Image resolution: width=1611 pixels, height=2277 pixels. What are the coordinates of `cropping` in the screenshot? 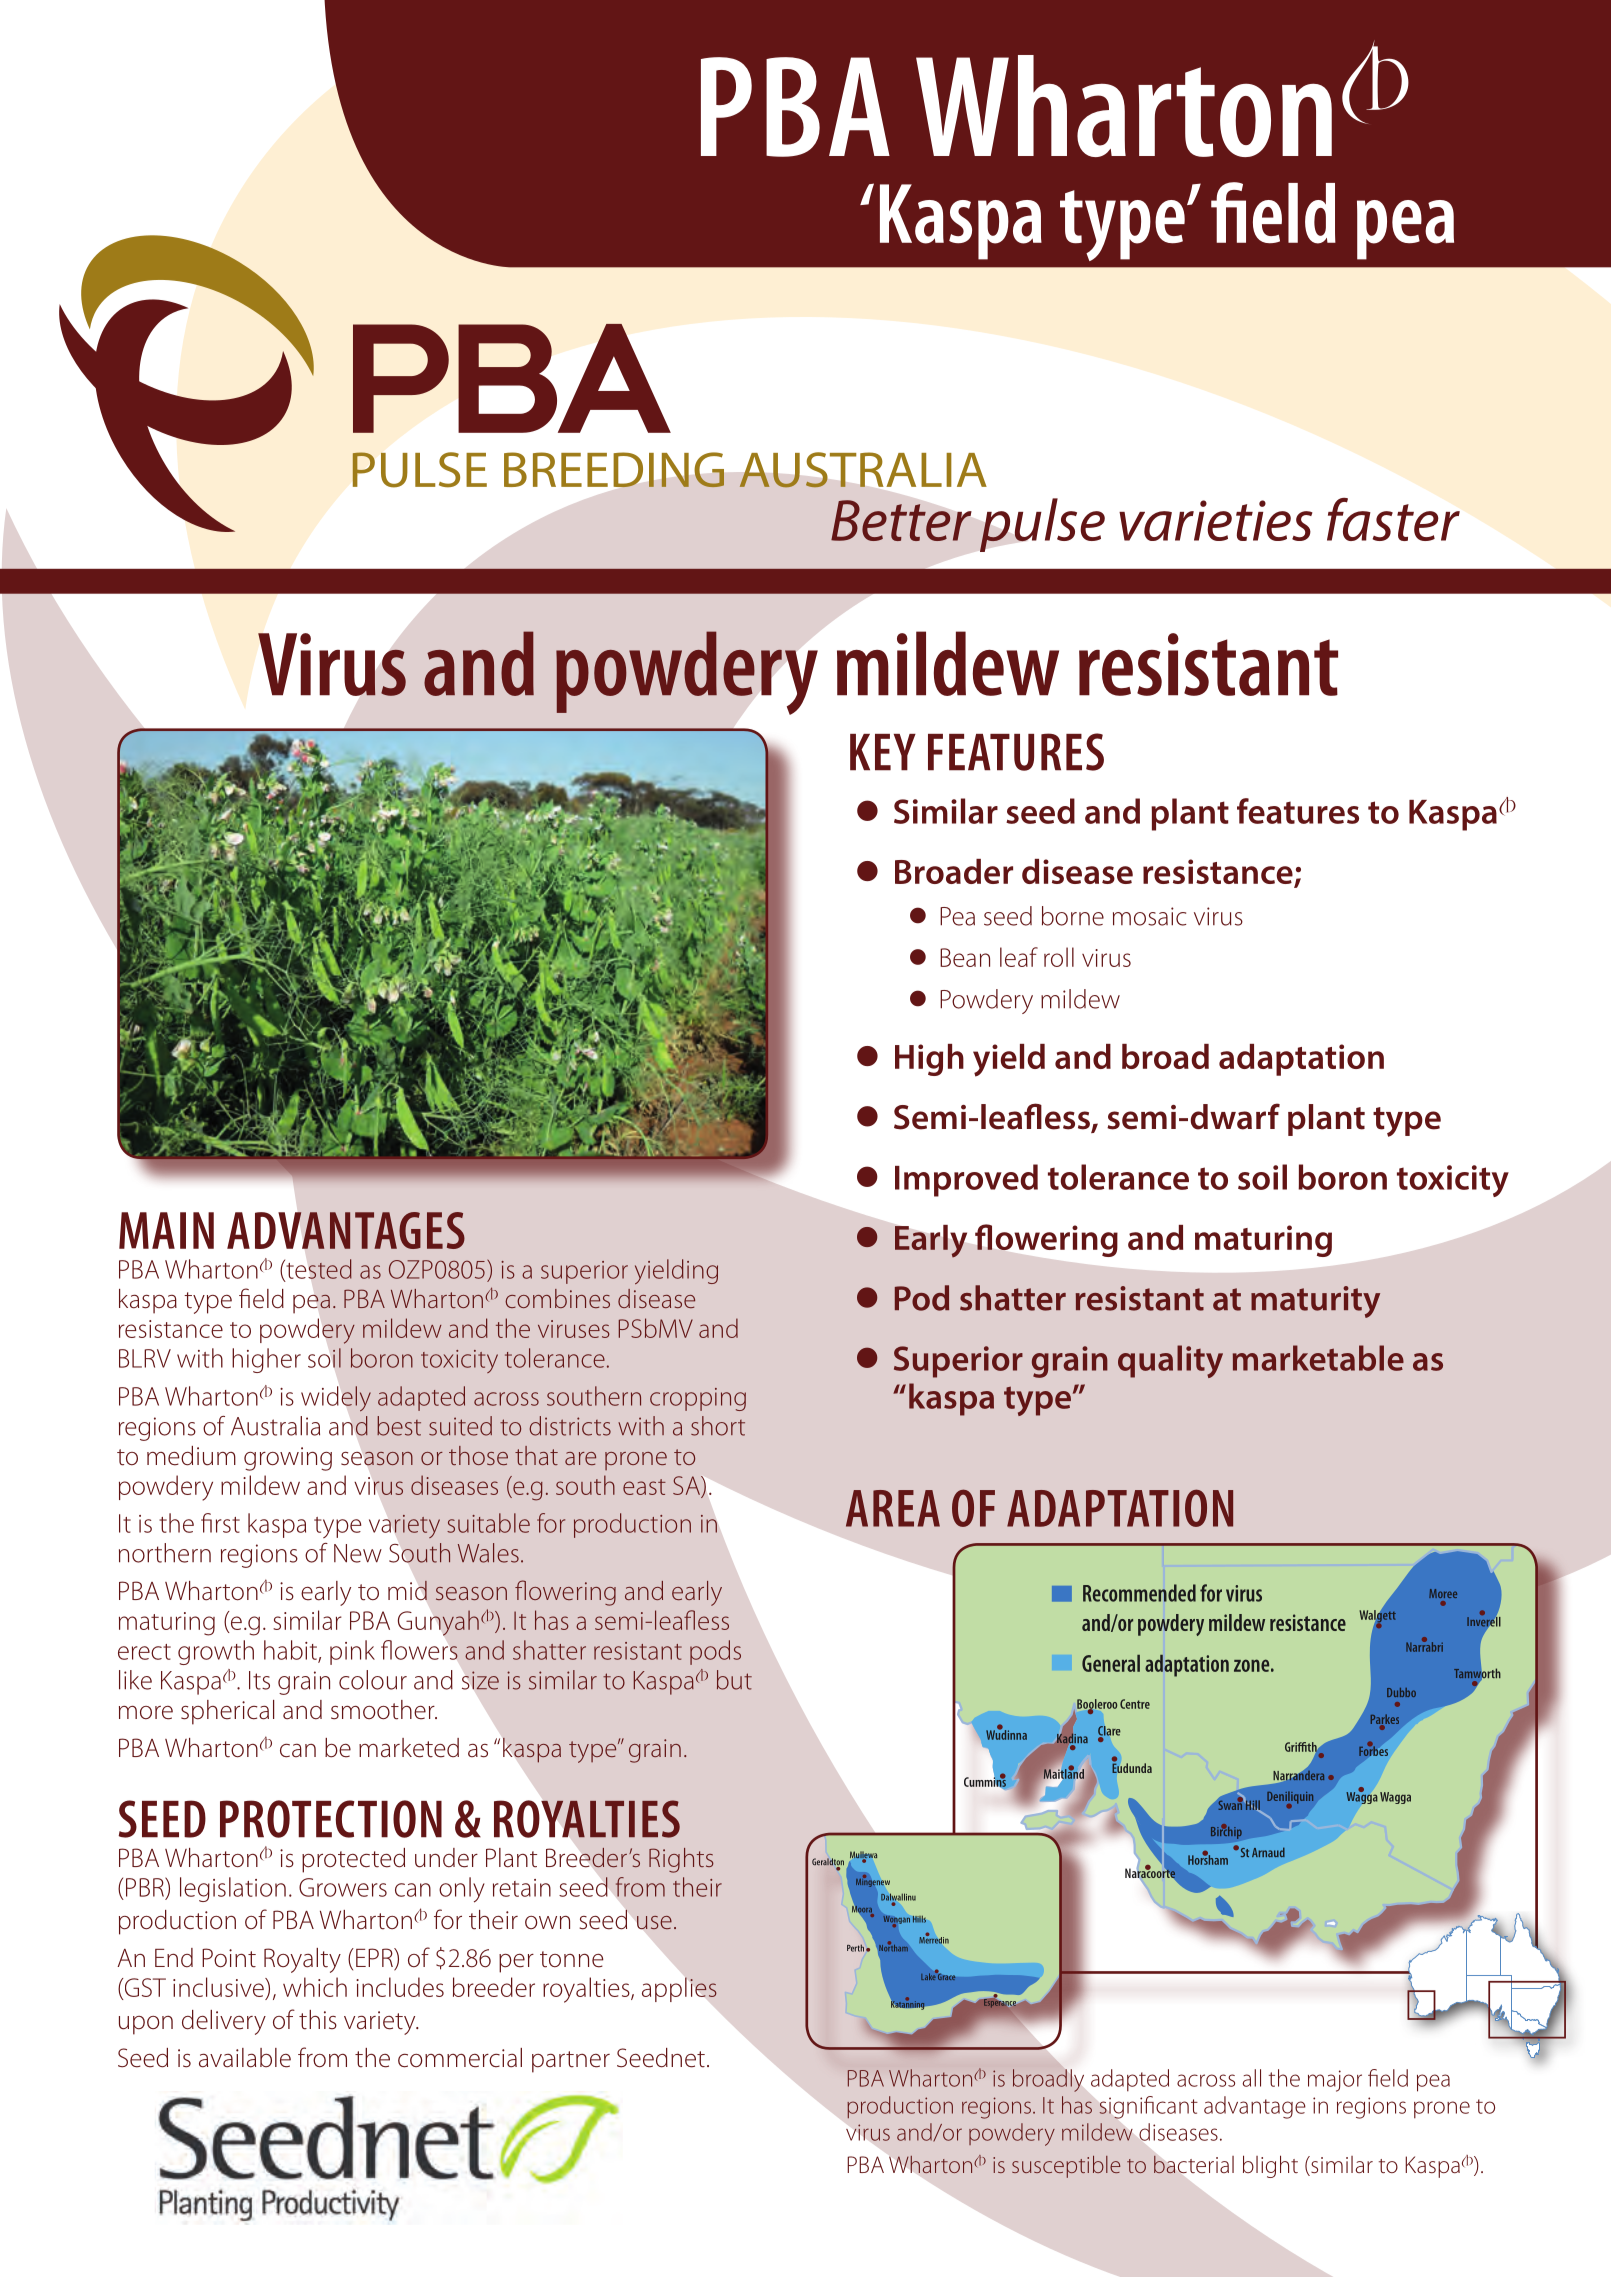 It's located at (698, 1399).
